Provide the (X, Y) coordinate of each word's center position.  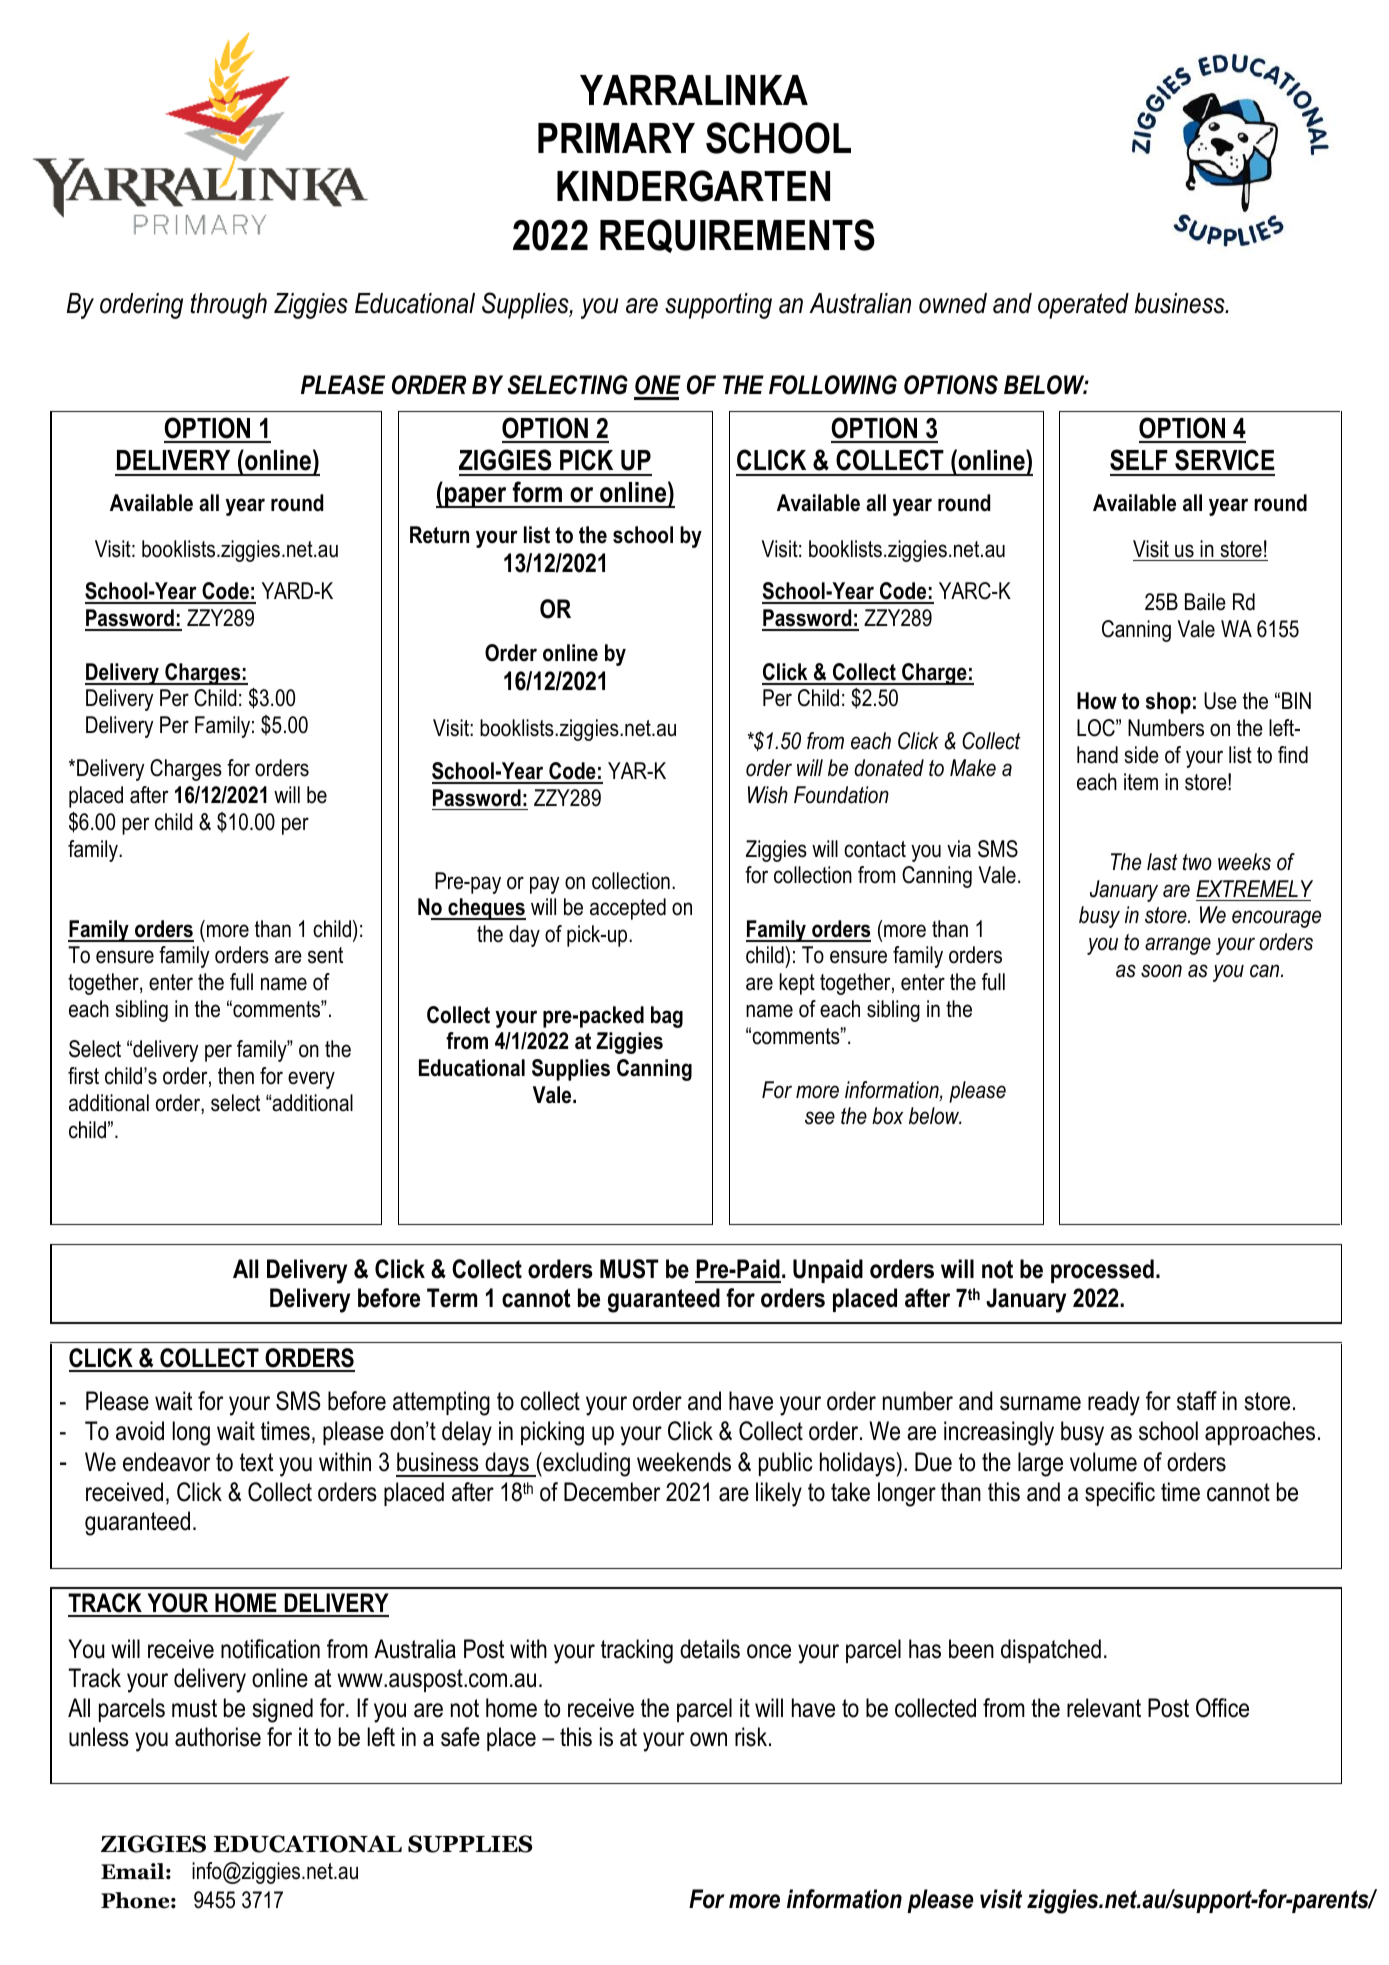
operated (1083, 306)
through (229, 306)
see (820, 1118)
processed (1102, 1271)
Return (439, 535)
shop (1168, 703)
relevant (1104, 1708)
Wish (768, 795)
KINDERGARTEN (693, 186)
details (710, 1649)
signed (282, 1710)
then (236, 1076)
